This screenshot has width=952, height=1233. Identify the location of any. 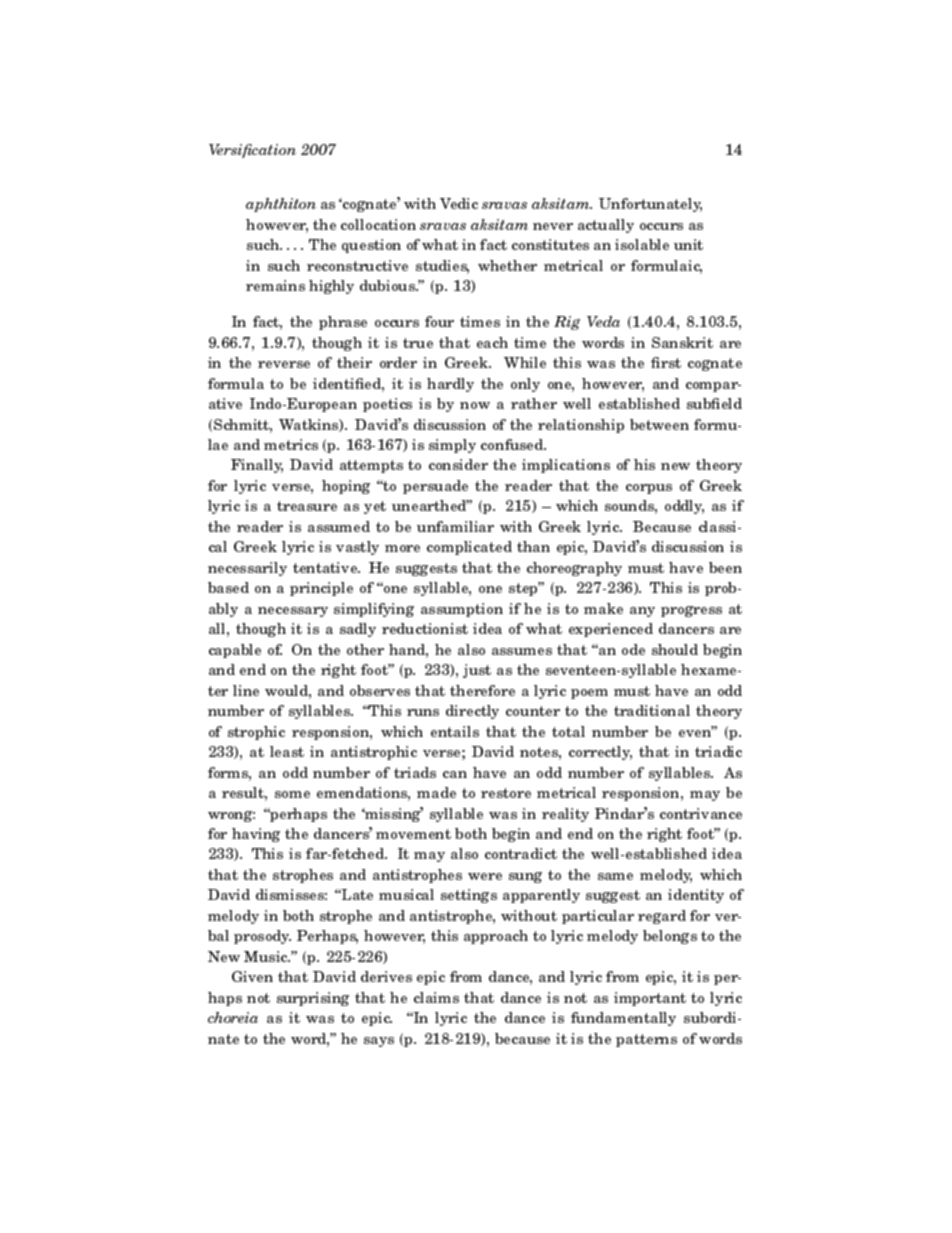
(642, 612).
